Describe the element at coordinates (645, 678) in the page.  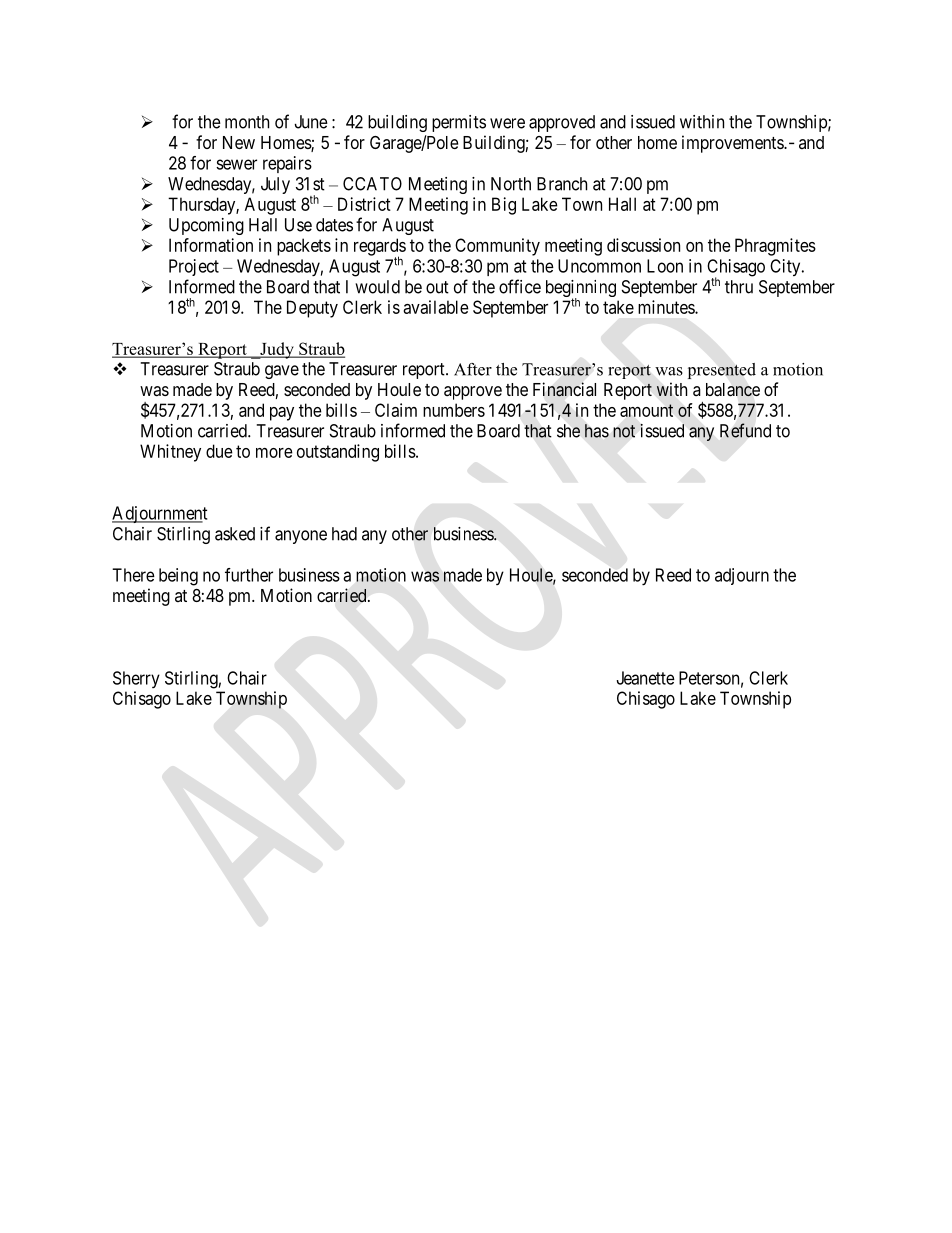
I see `Jeanette` at that location.
